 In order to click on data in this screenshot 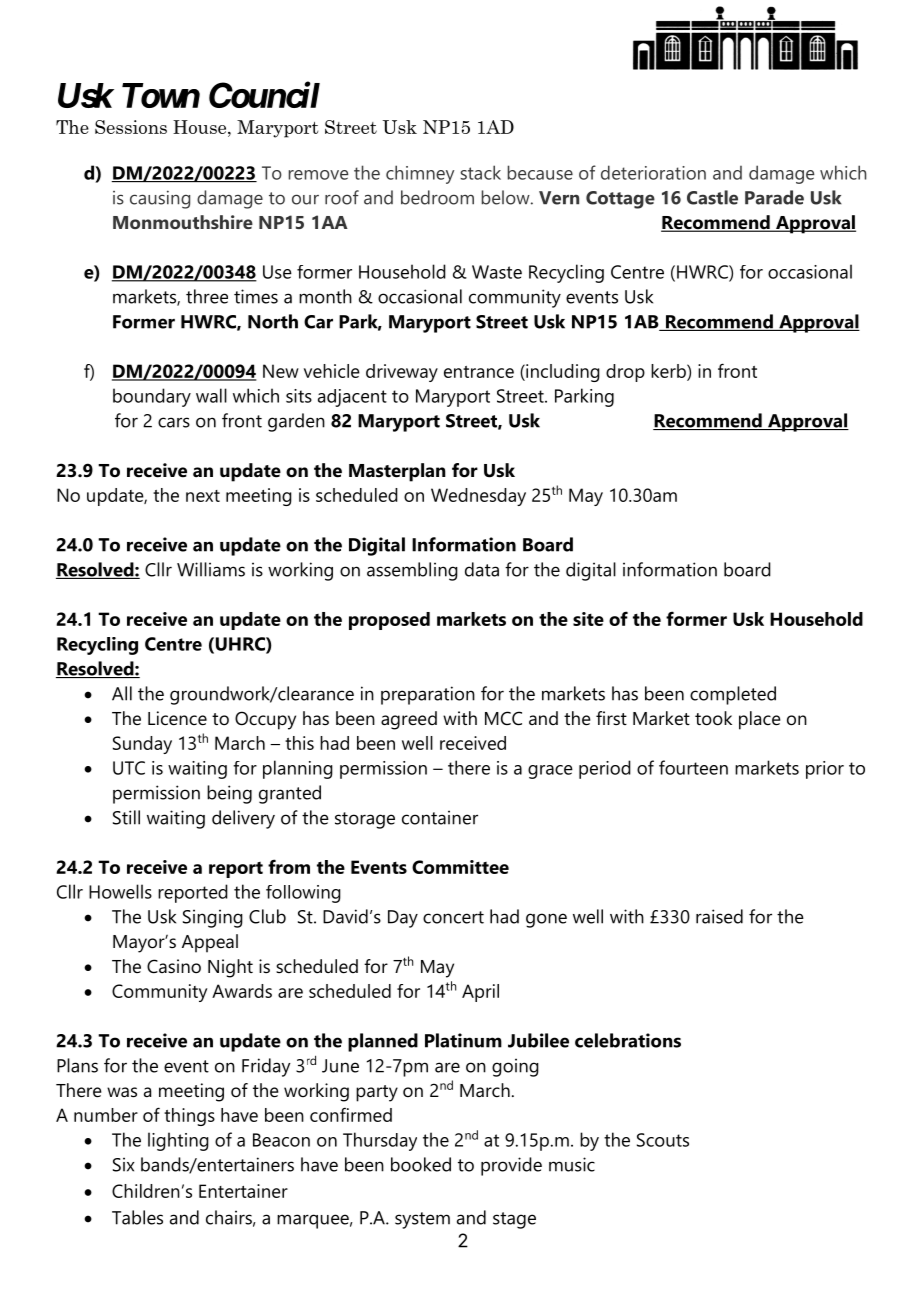, I will do `click(482, 569)`.
